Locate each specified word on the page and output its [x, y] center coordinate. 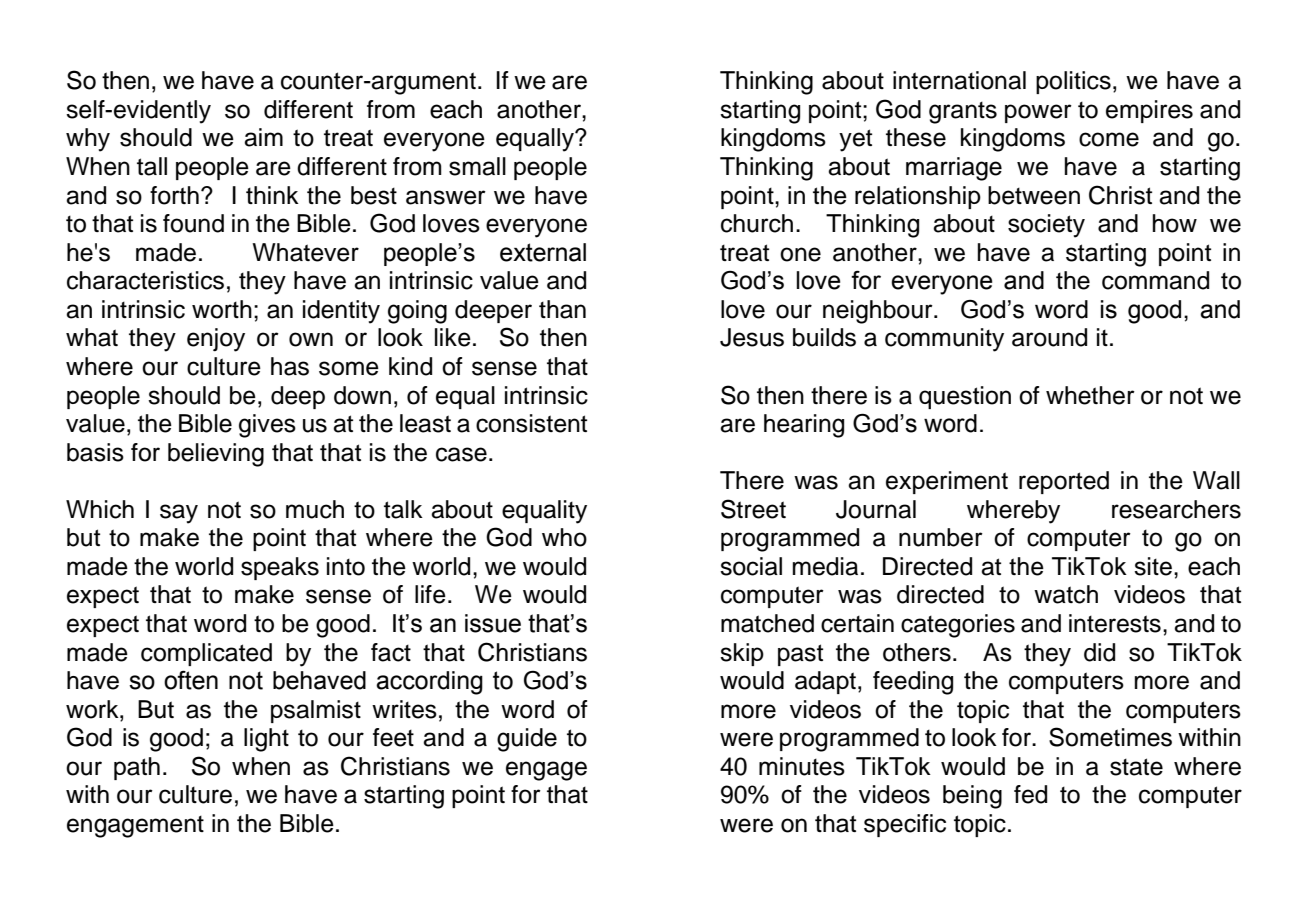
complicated [206, 654]
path [137, 768]
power [1038, 113]
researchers [1176, 509]
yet [855, 140]
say [179, 514]
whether [1090, 395]
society [1046, 226]
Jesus [752, 337]
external [543, 252]
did [1099, 652]
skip [742, 654]
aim [263, 137]
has [290, 366]
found [193, 223]
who [564, 537]
